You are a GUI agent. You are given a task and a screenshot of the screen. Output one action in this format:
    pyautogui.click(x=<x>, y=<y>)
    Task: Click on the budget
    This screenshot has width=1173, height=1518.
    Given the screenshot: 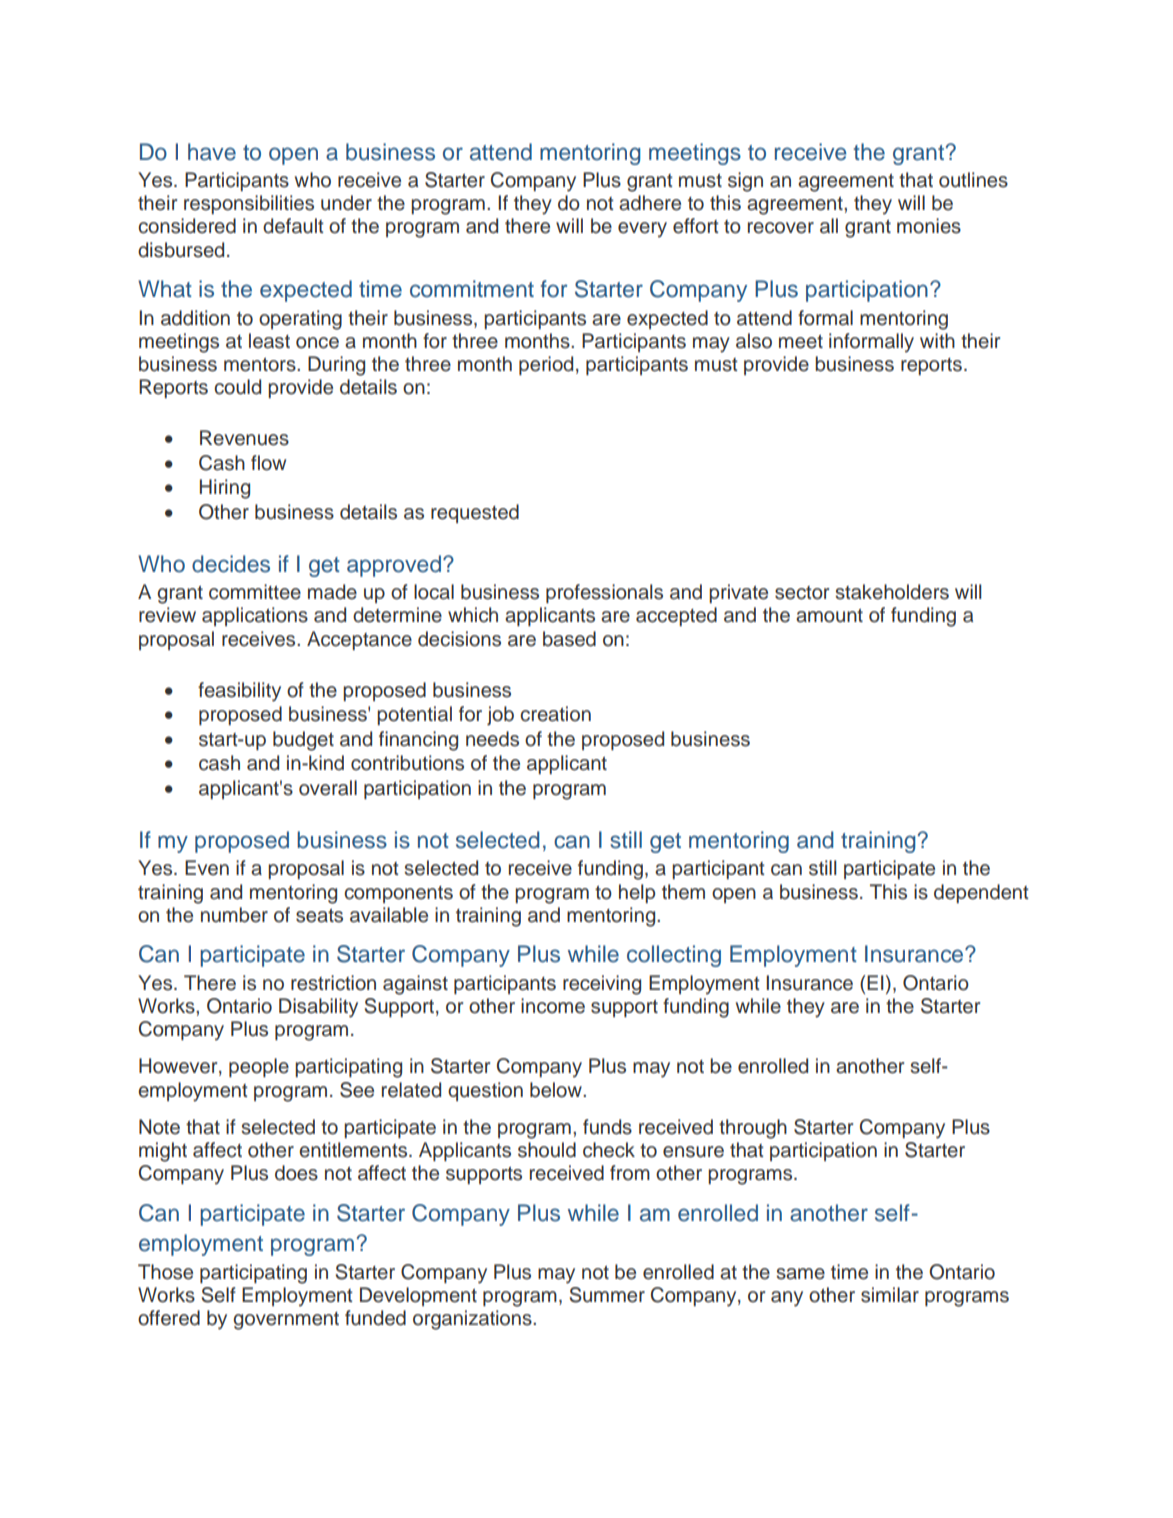 What is the action you would take?
    pyautogui.click(x=303, y=741)
